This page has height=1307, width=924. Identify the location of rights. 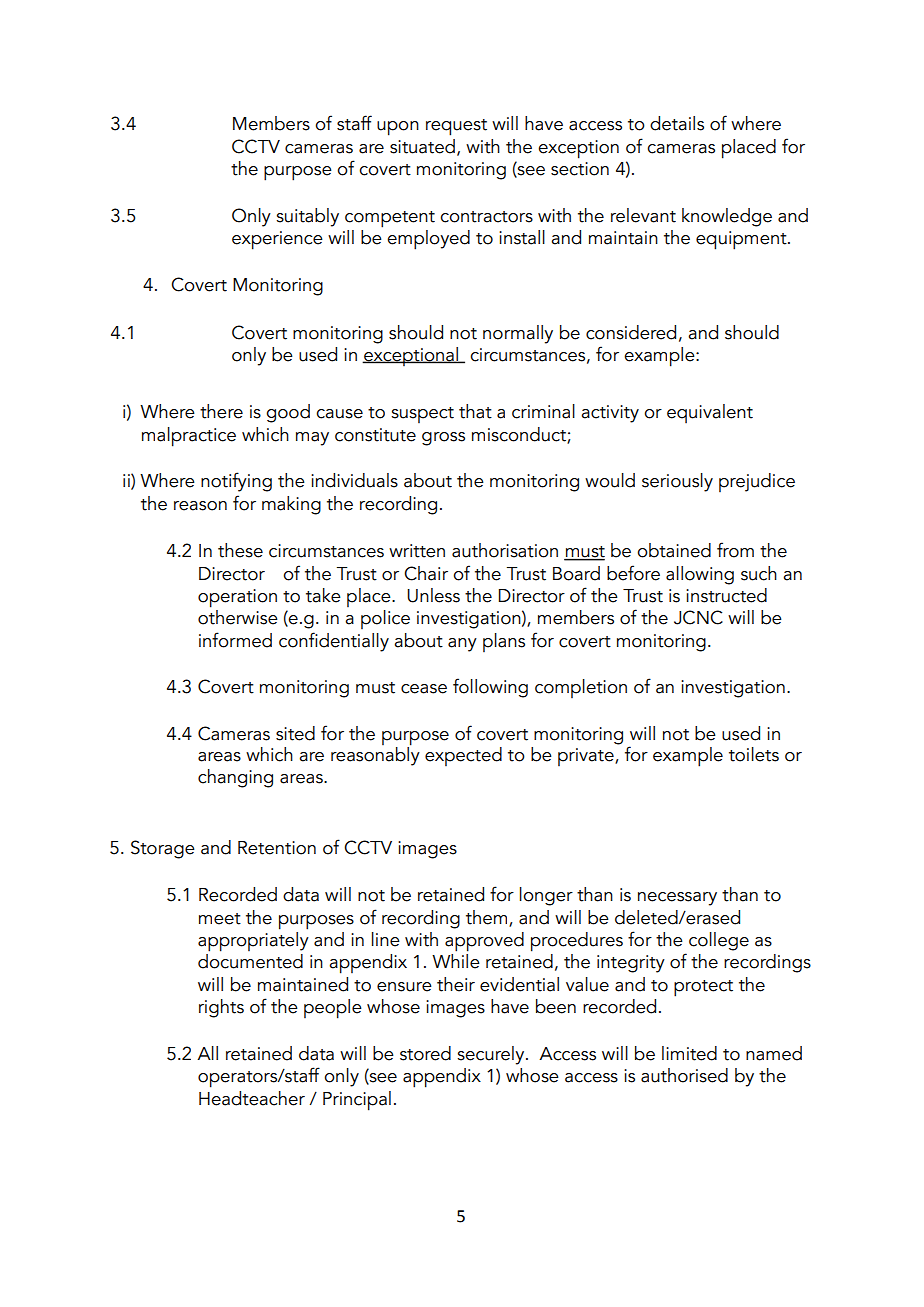
(221, 1008).
